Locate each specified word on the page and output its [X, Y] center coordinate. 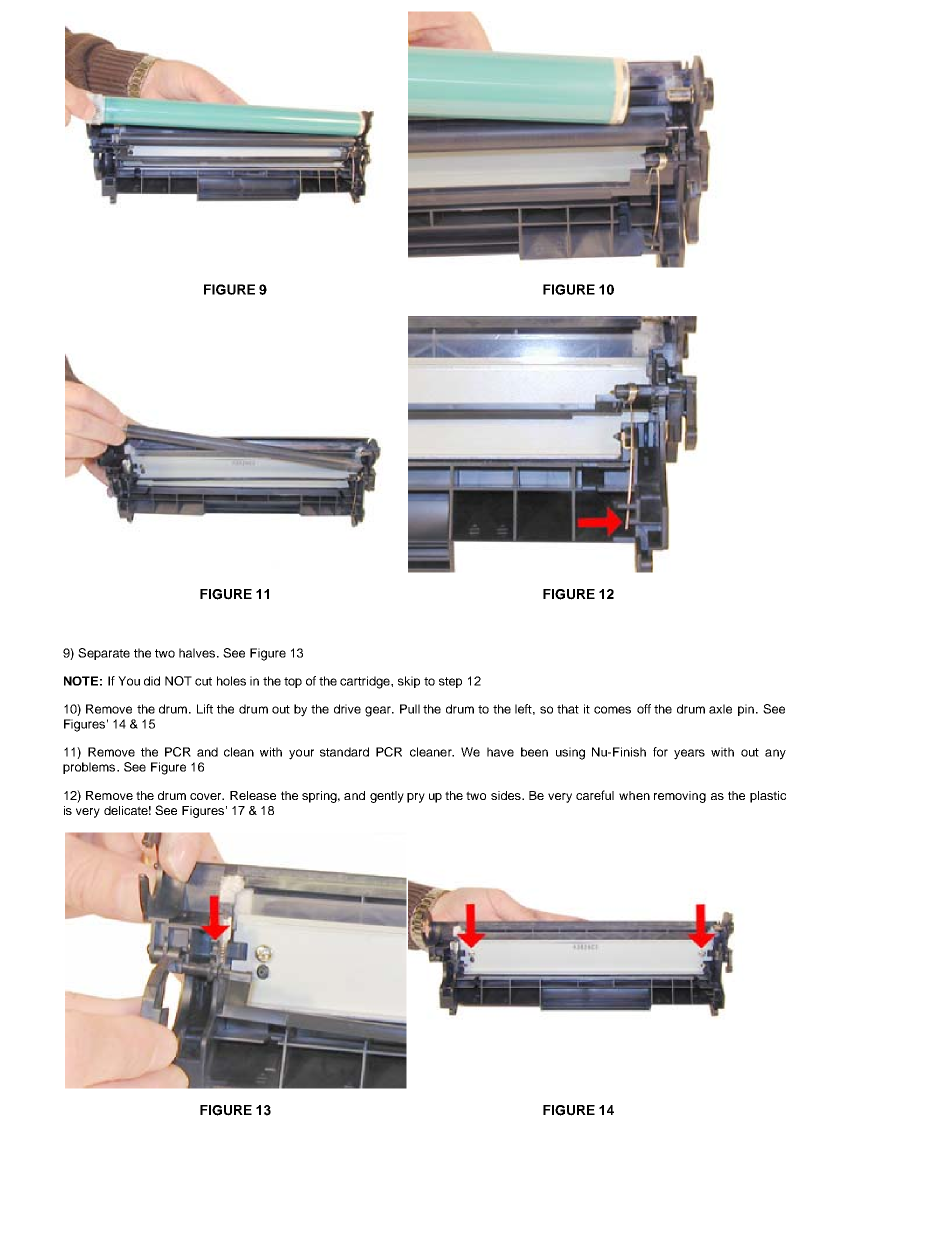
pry [416, 798]
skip [409, 682]
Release [253, 795]
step [450, 682]
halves [198, 653]
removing [680, 797]
